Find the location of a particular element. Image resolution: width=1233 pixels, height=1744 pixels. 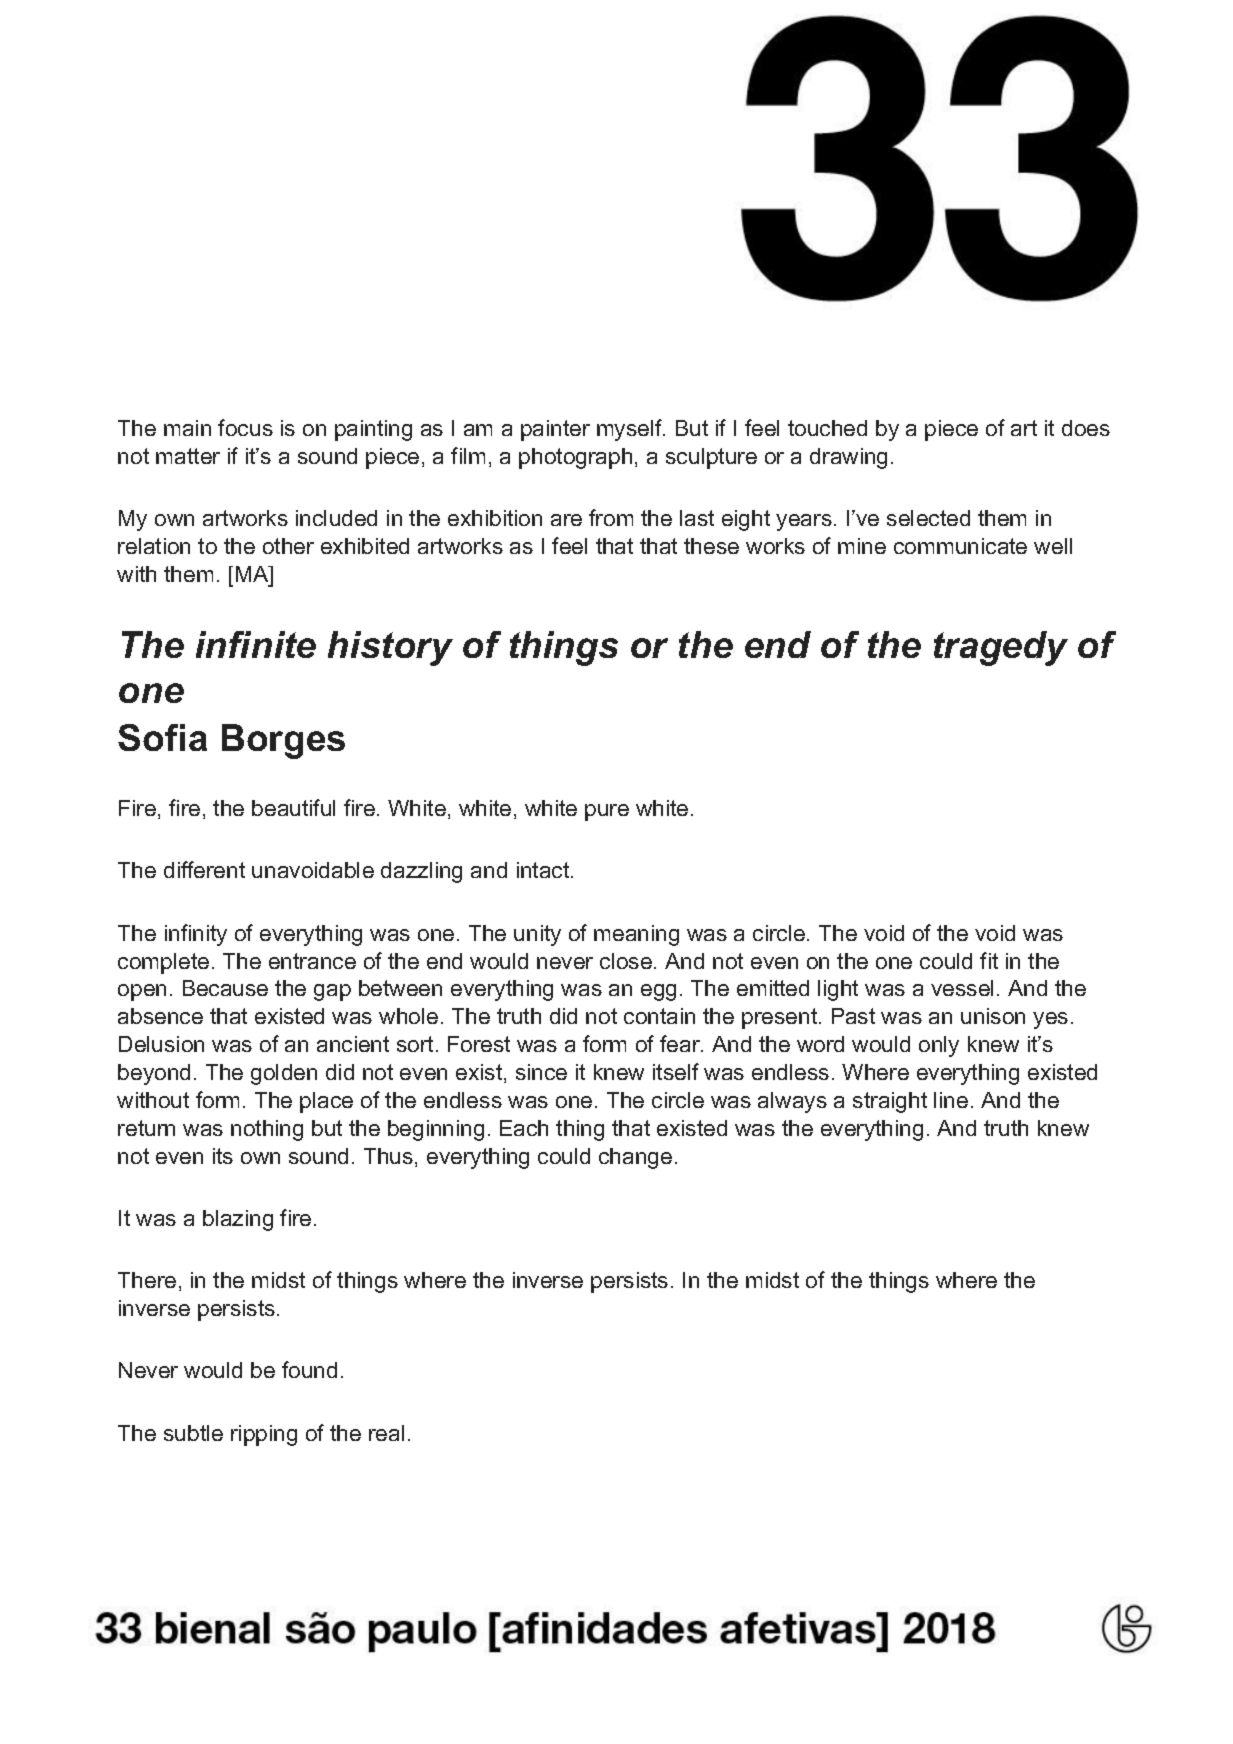

infinity is located at coordinates (196, 935).
